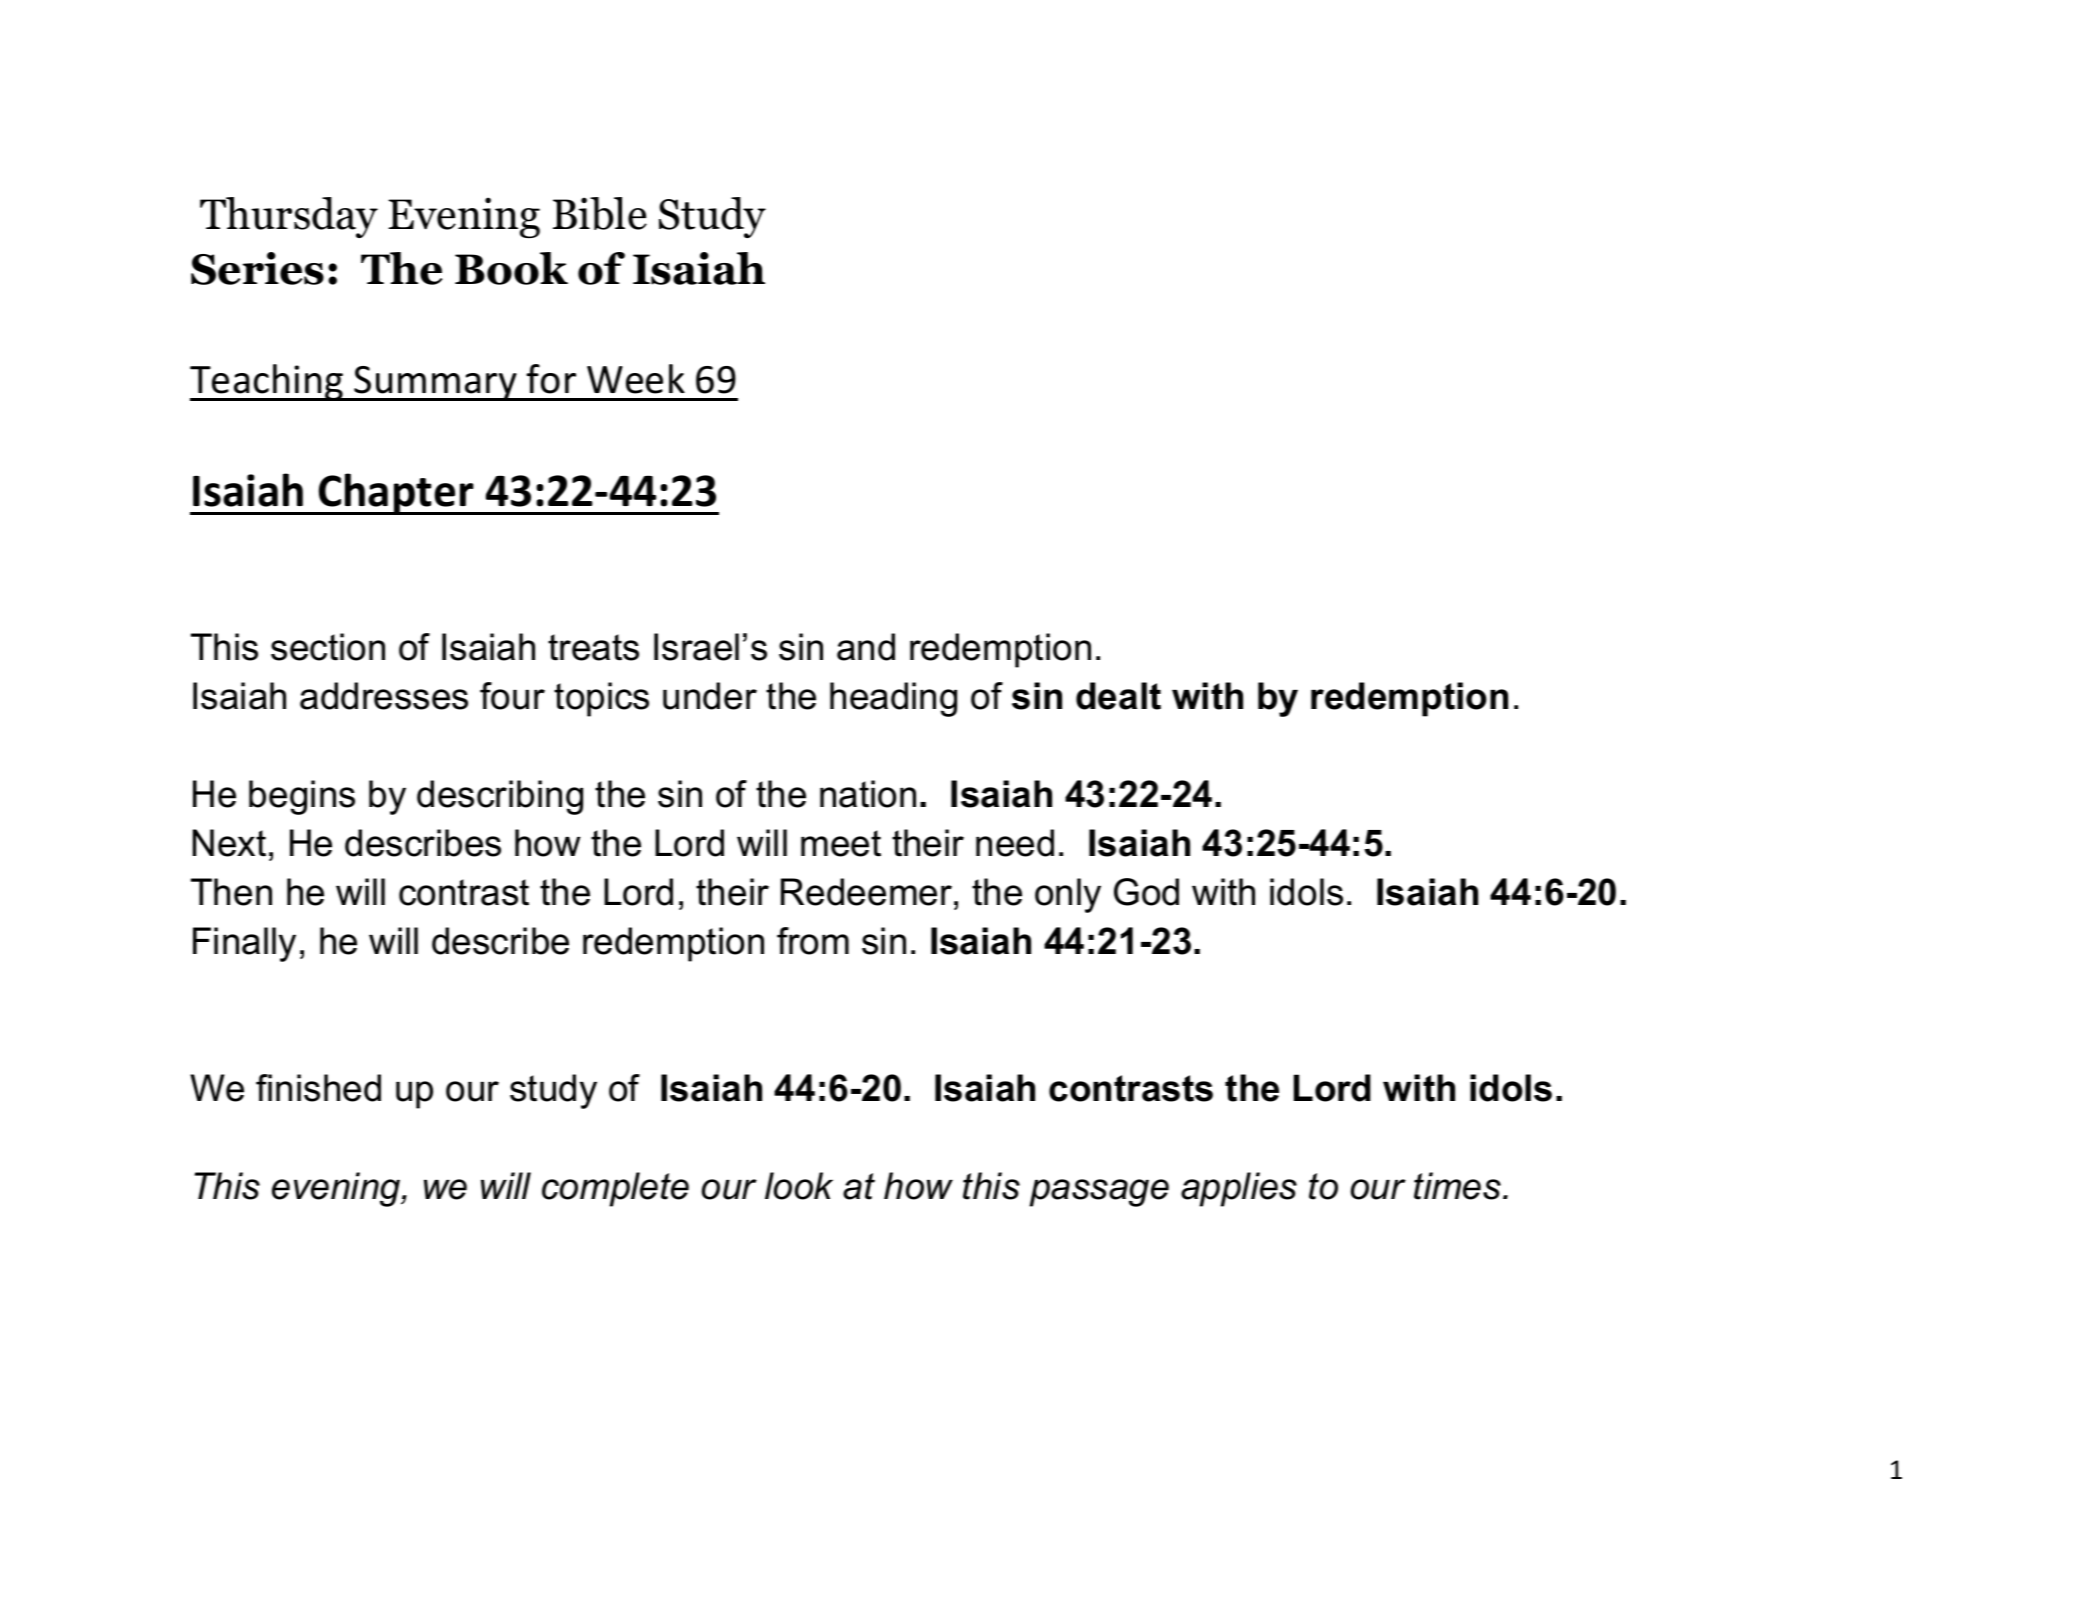 The width and height of the screenshot is (2094, 1618). What do you see at coordinates (636, 379) in the screenshot?
I see `Week` at bounding box center [636, 379].
